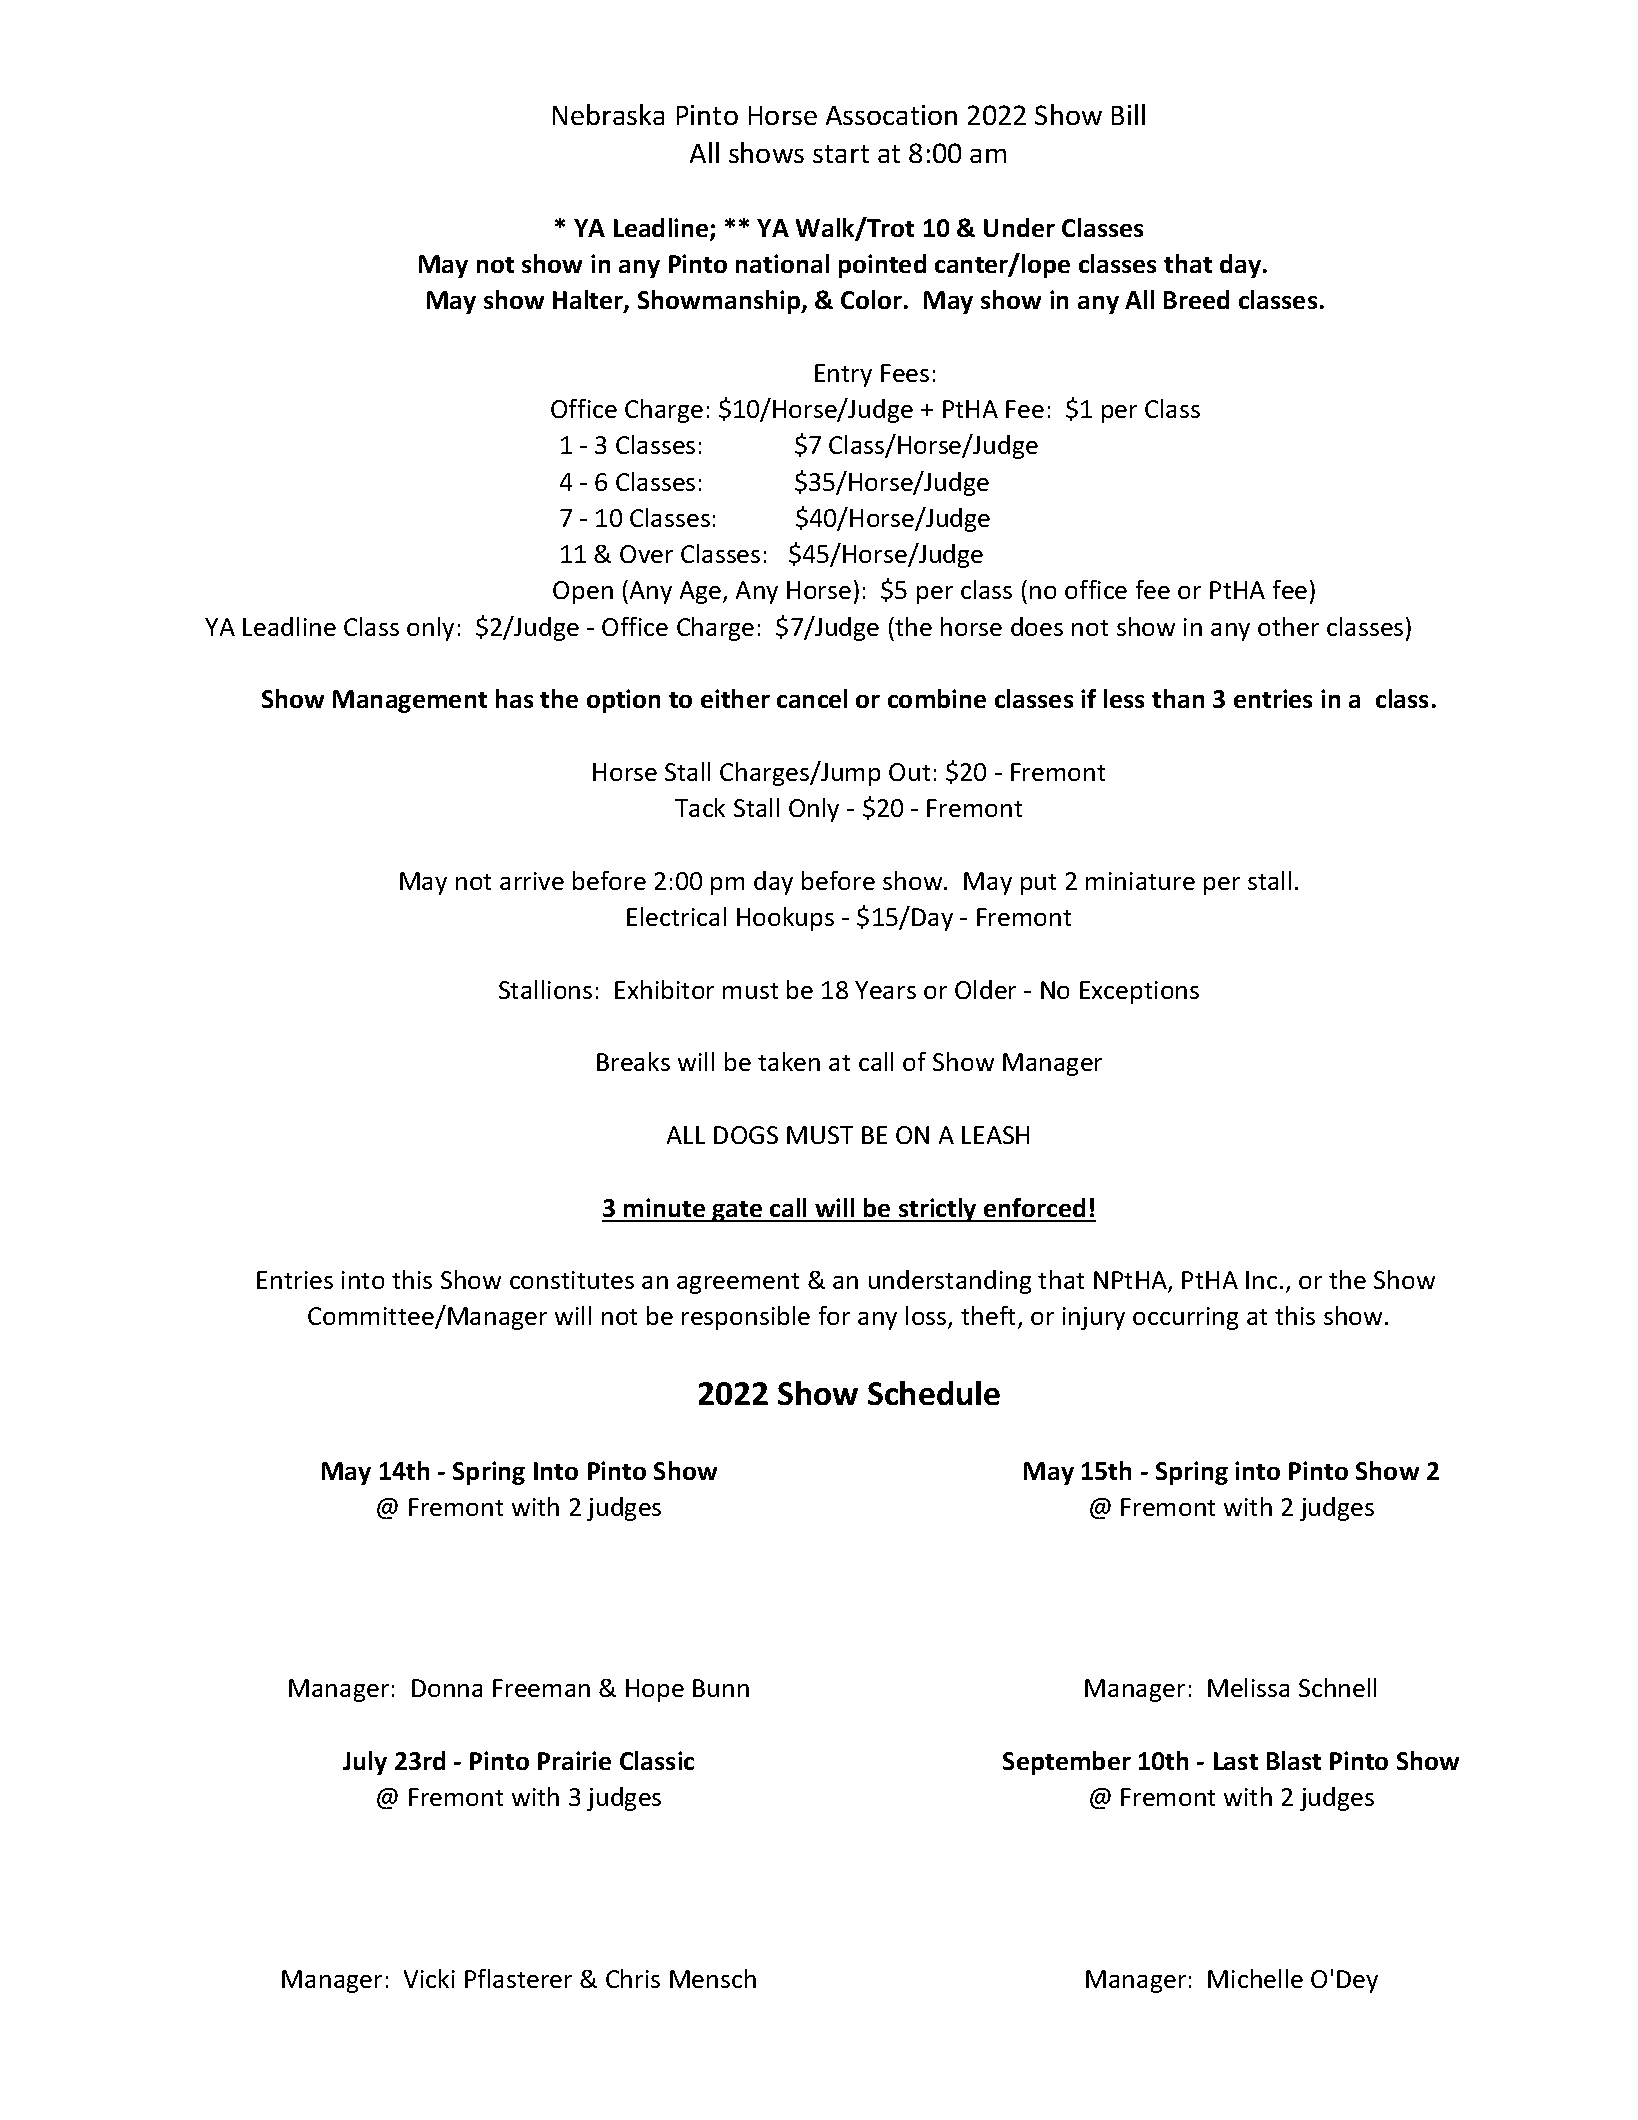 This screenshot has height=2120, width=1638. Describe the element at coordinates (738, 1211) in the screenshot. I see `gate` at that location.
